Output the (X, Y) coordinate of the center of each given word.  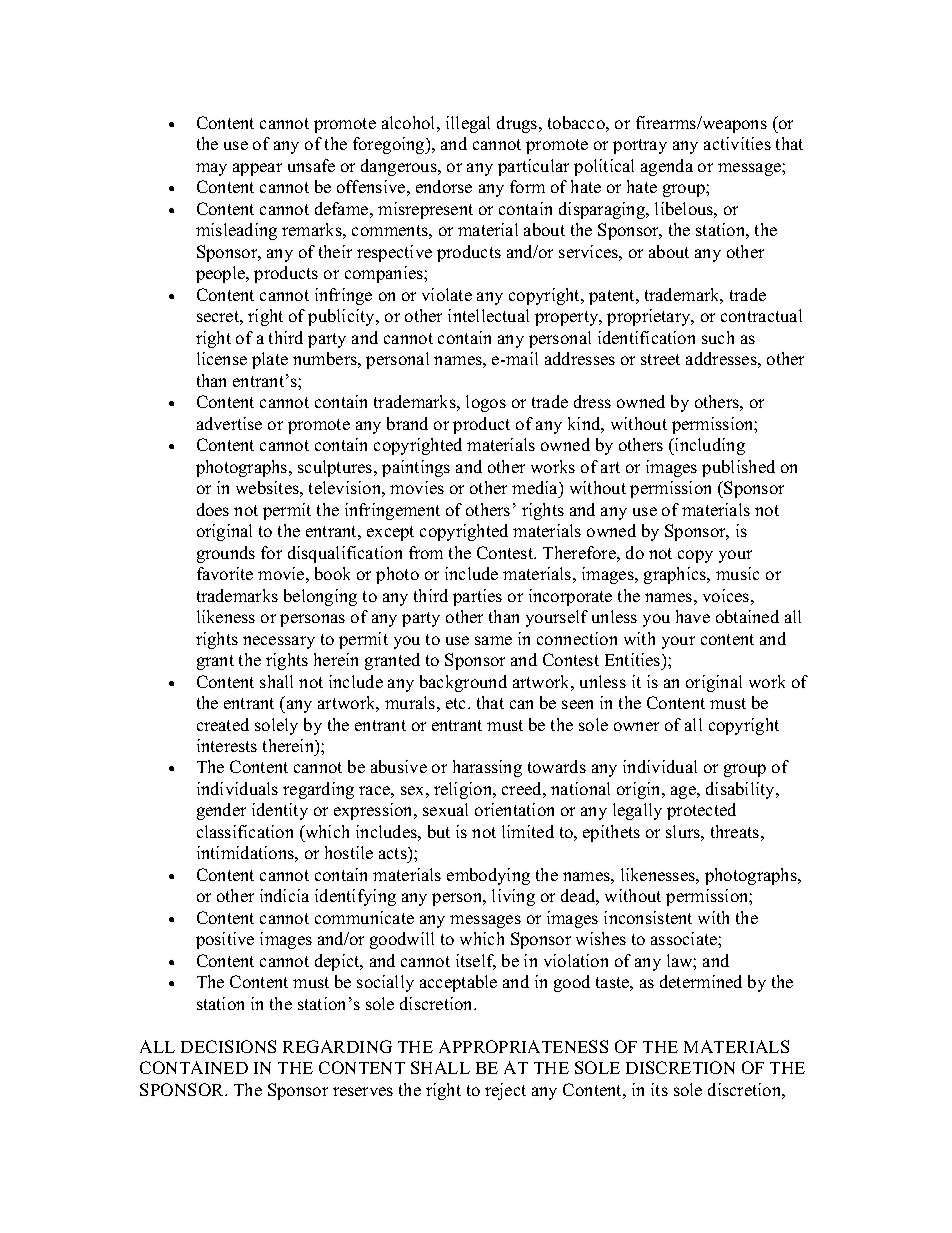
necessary (279, 642)
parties (477, 597)
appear (257, 169)
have (693, 616)
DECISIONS (228, 1046)
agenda (667, 167)
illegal (468, 124)
